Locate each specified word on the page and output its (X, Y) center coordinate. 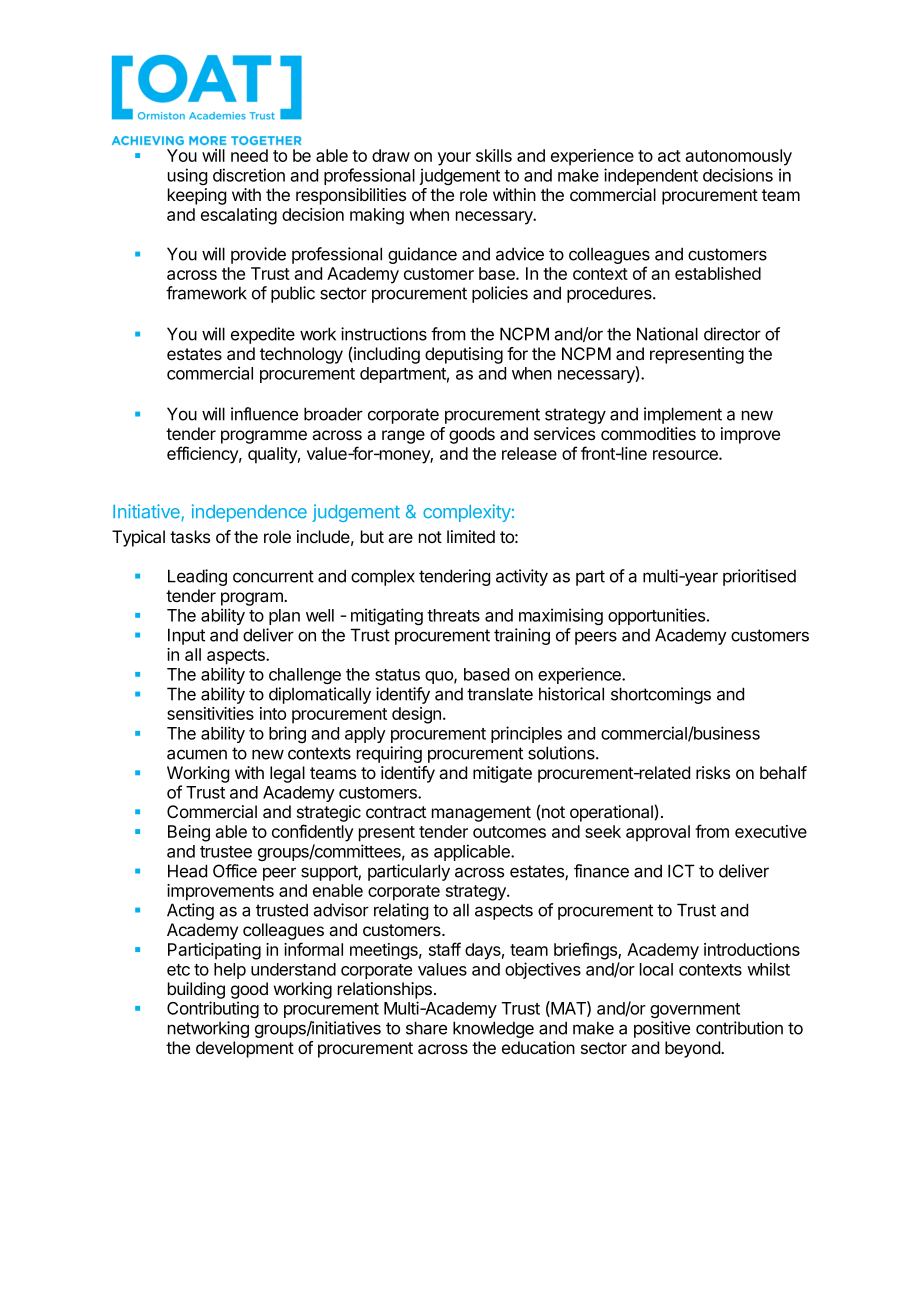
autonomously (738, 157)
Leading (197, 577)
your (454, 159)
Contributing (213, 1009)
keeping (197, 196)
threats (453, 615)
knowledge (493, 1029)
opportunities (658, 616)
